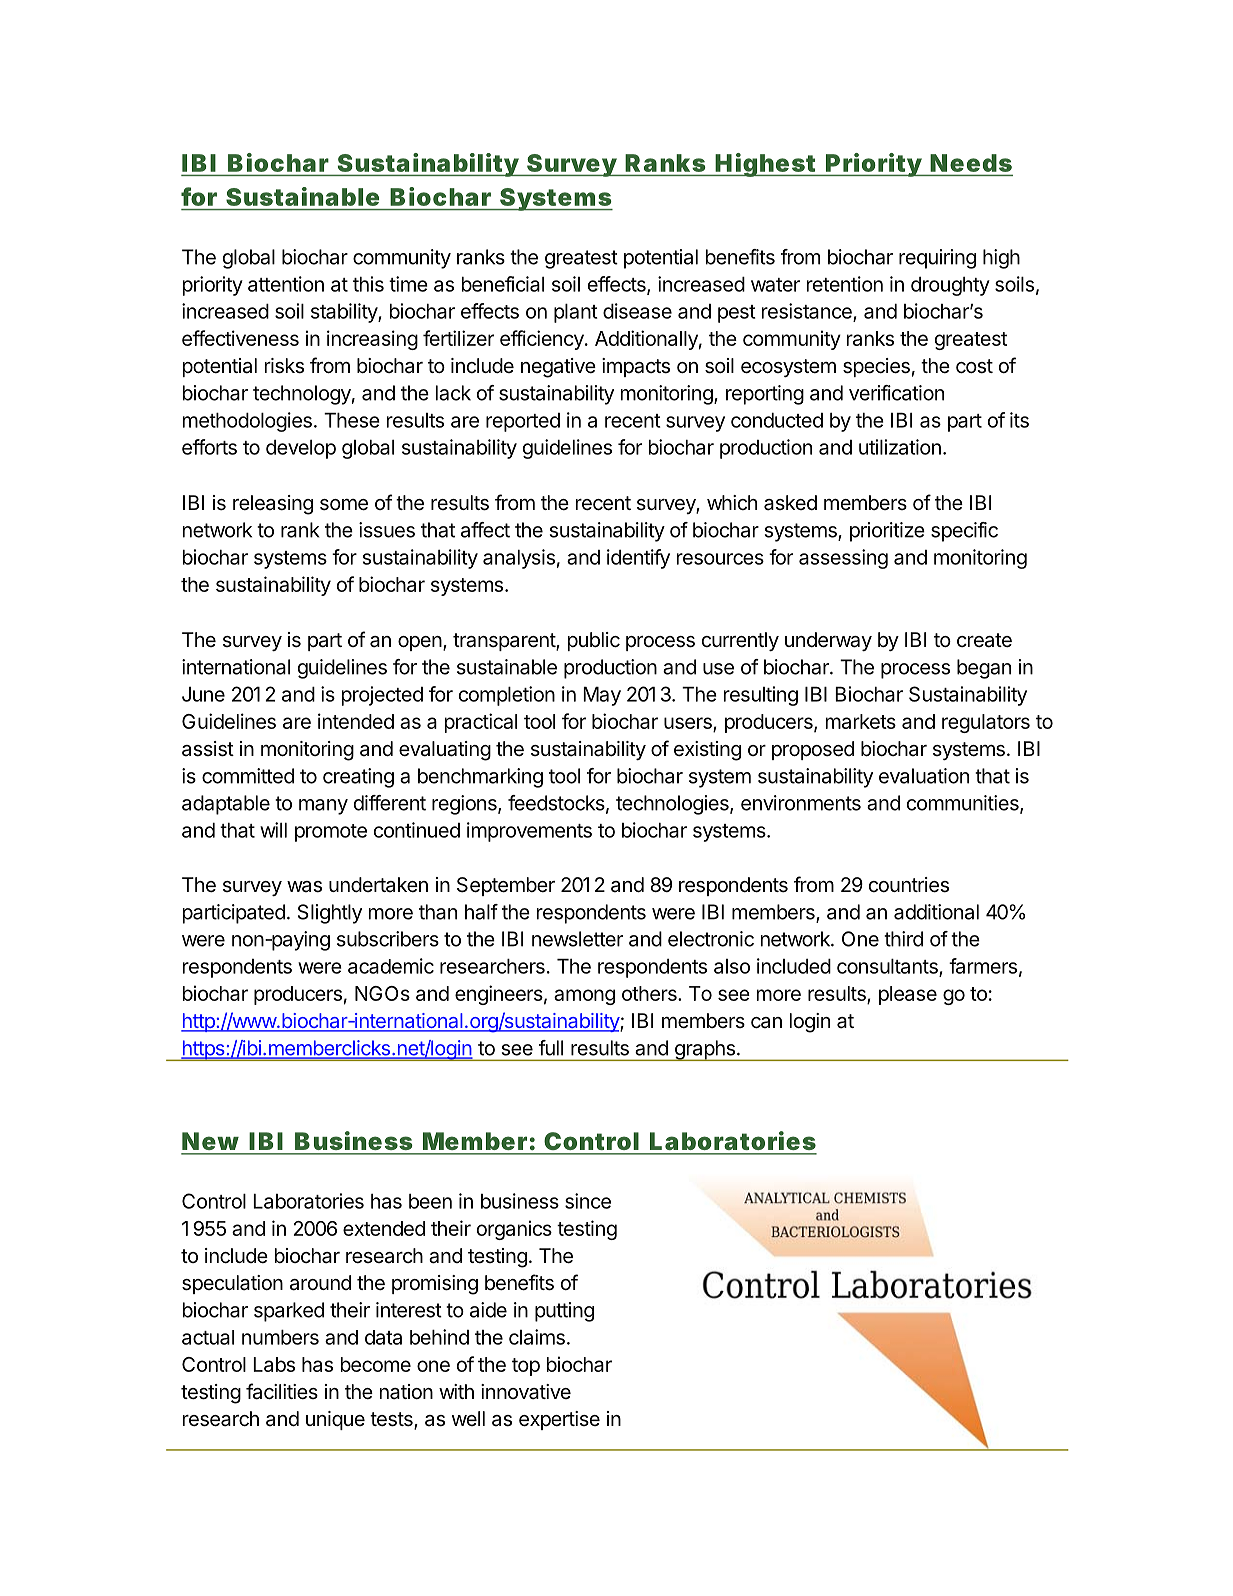 The height and width of the screenshot is (1596, 1233). I want to click on plant, so click(576, 313).
